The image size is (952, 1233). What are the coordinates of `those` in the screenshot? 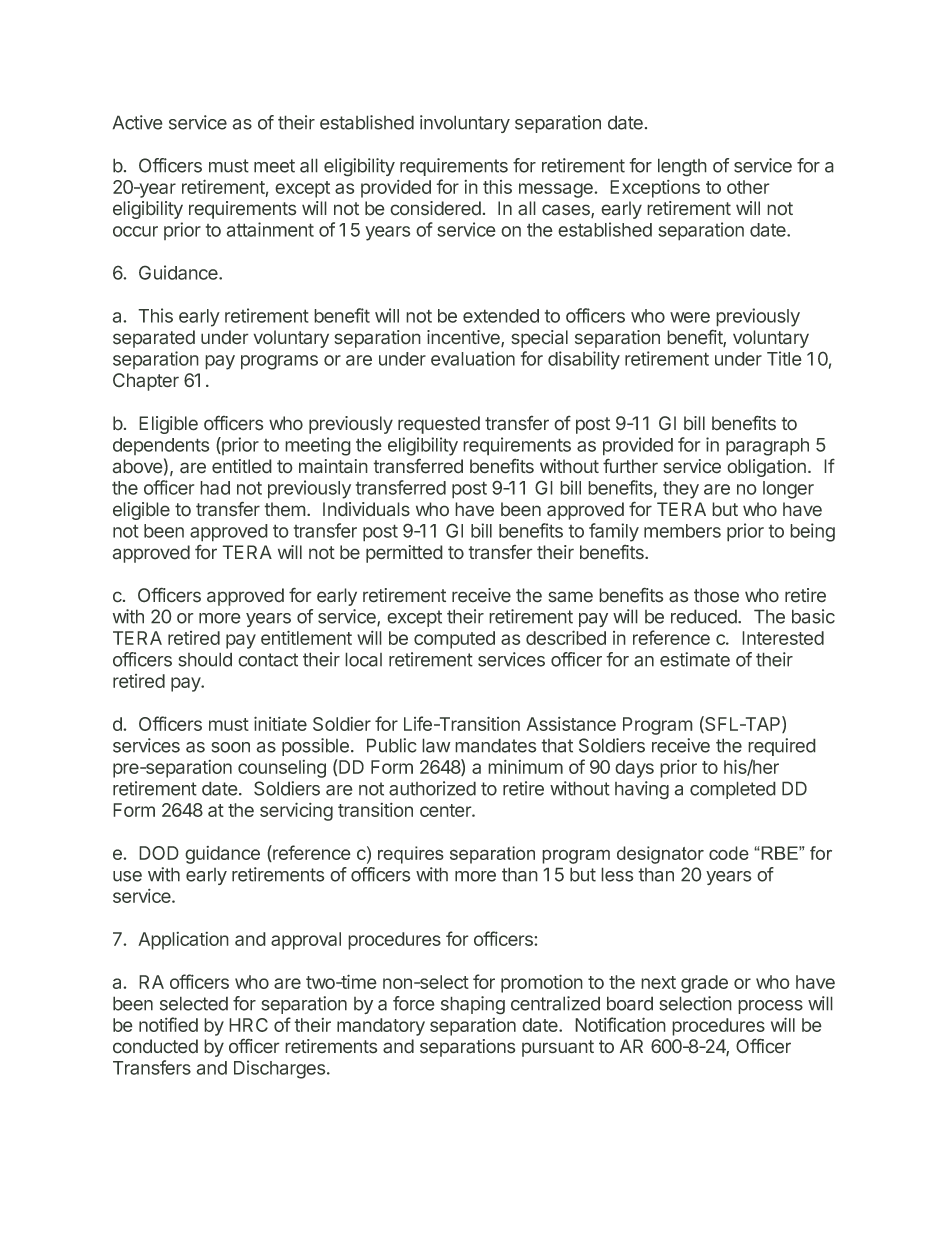 It's located at (716, 595).
